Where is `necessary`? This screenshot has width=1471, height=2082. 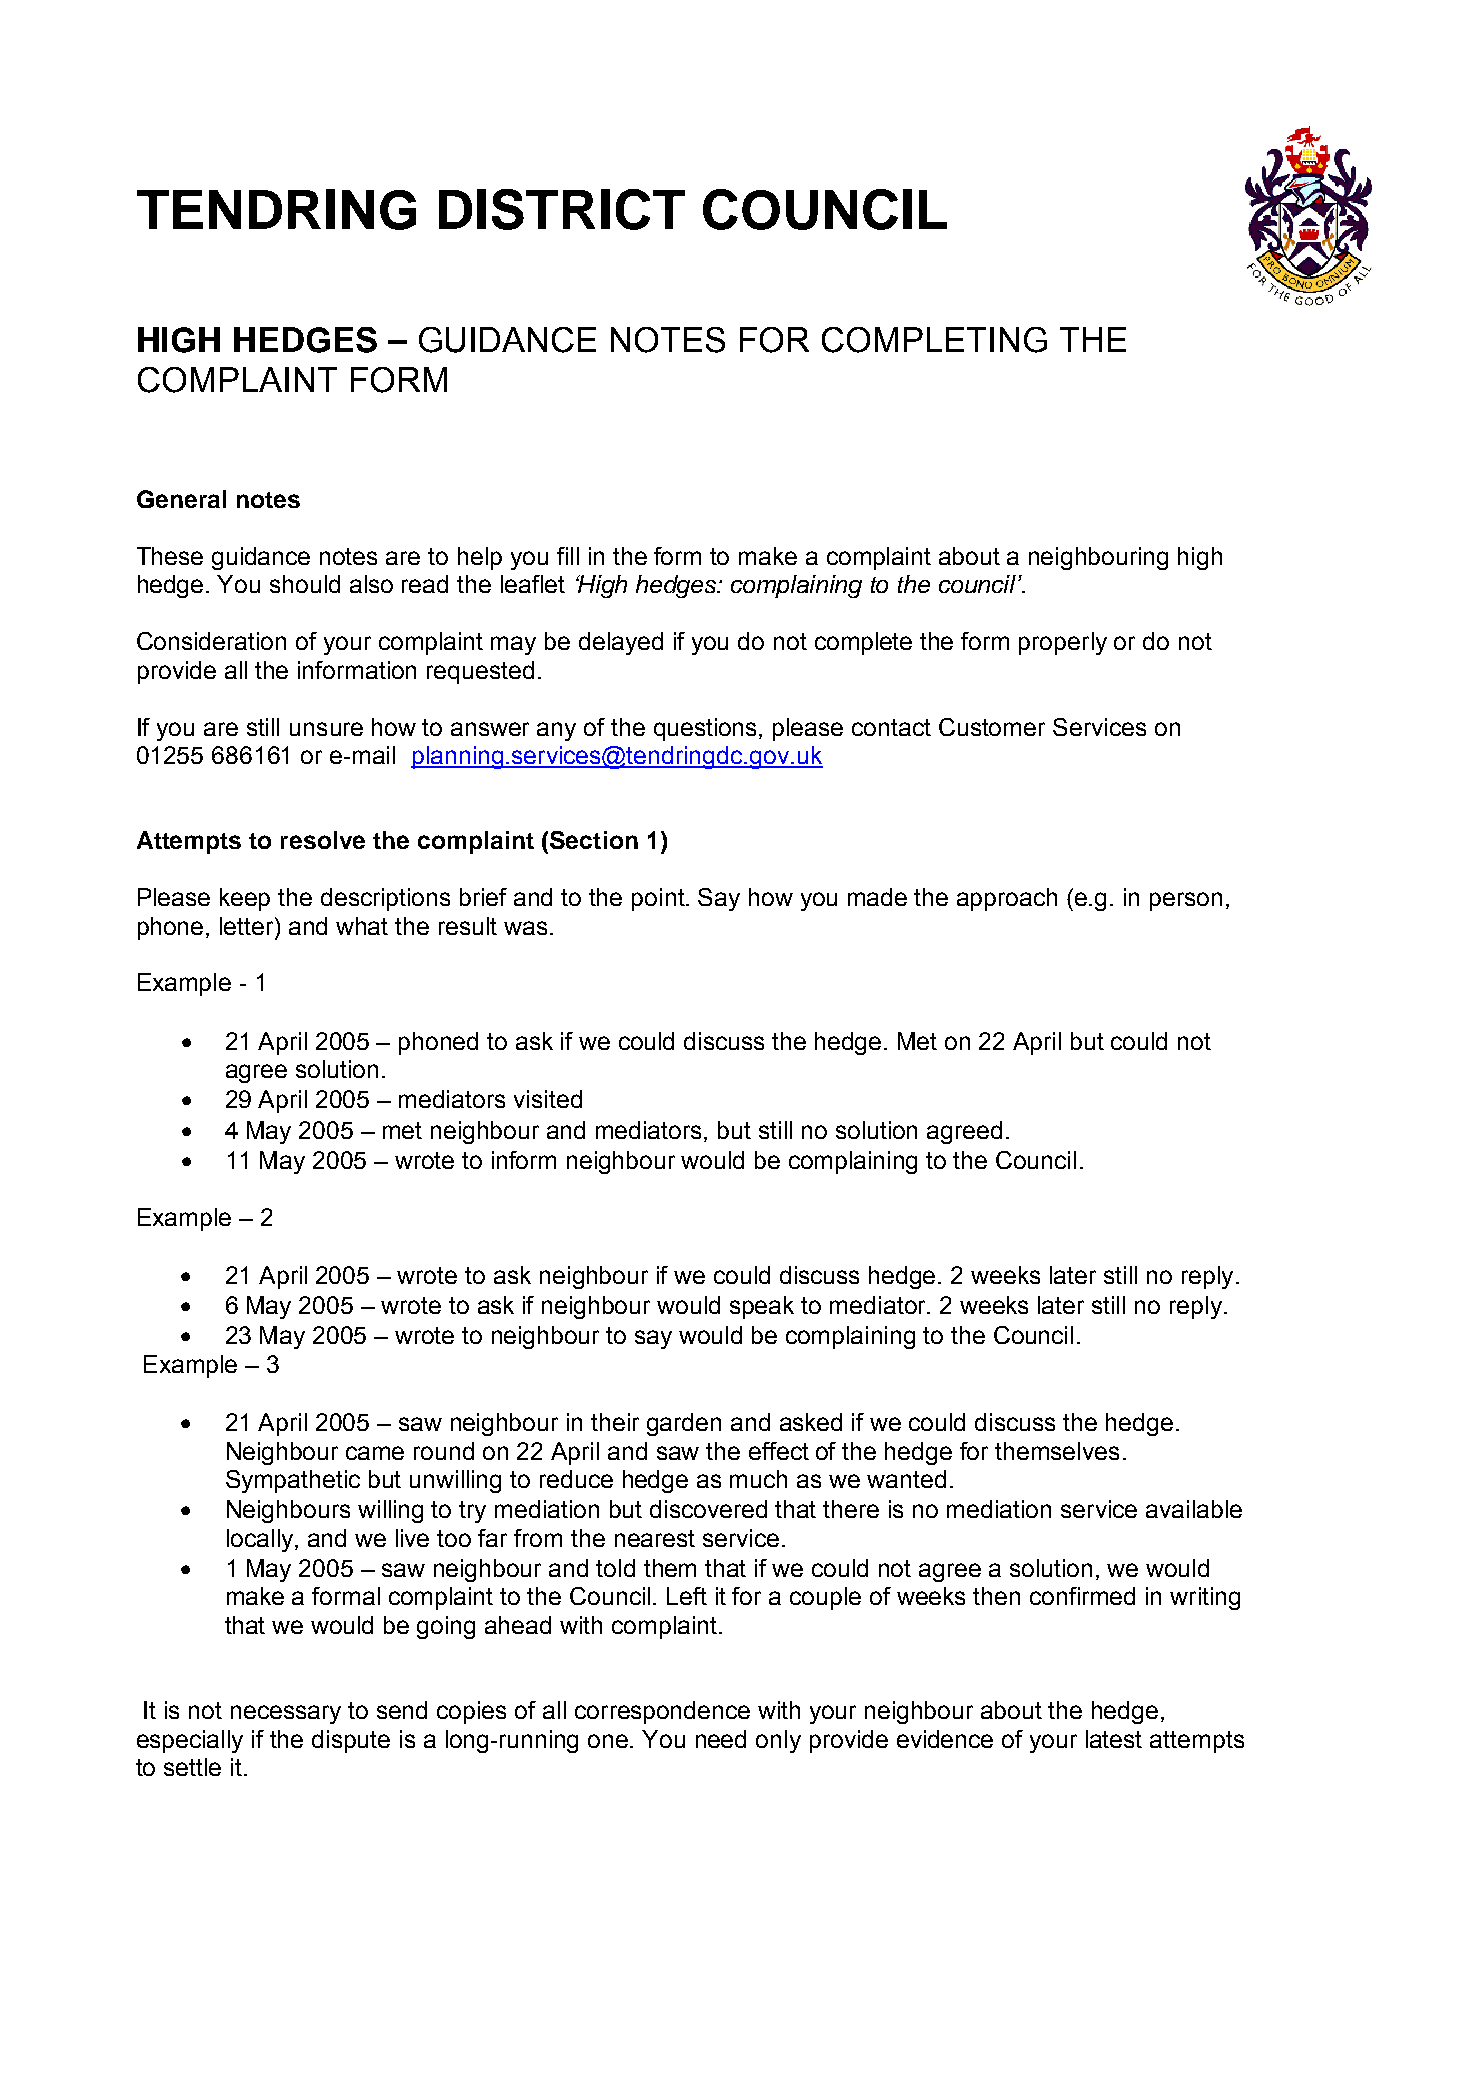 necessary is located at coordinates (286, 1714).
